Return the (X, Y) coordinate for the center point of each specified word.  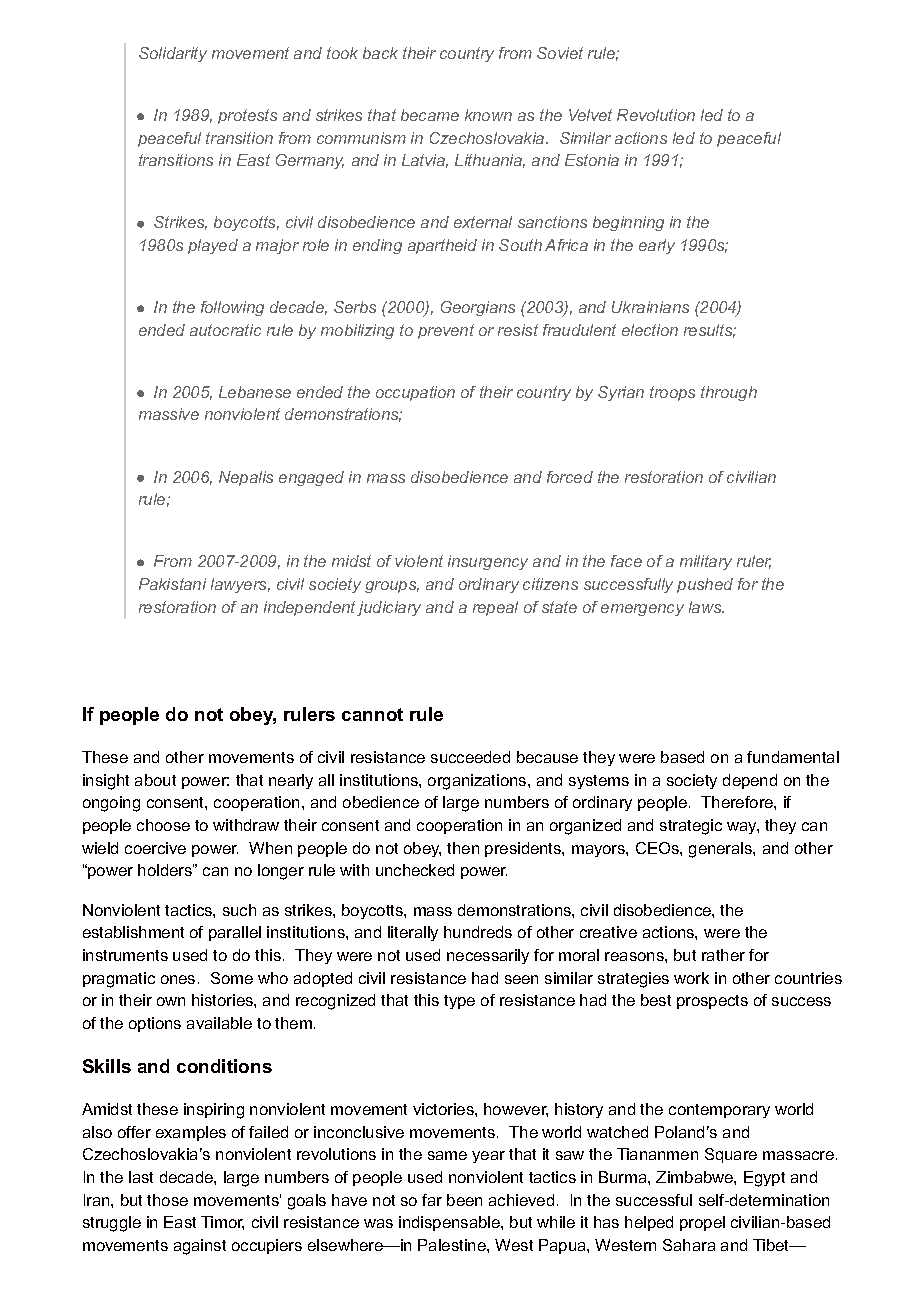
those (167, 1200)
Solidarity (173, 54)
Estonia (592, 160)
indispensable (450, 1223)
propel (702, 1223)
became (430, 115)
